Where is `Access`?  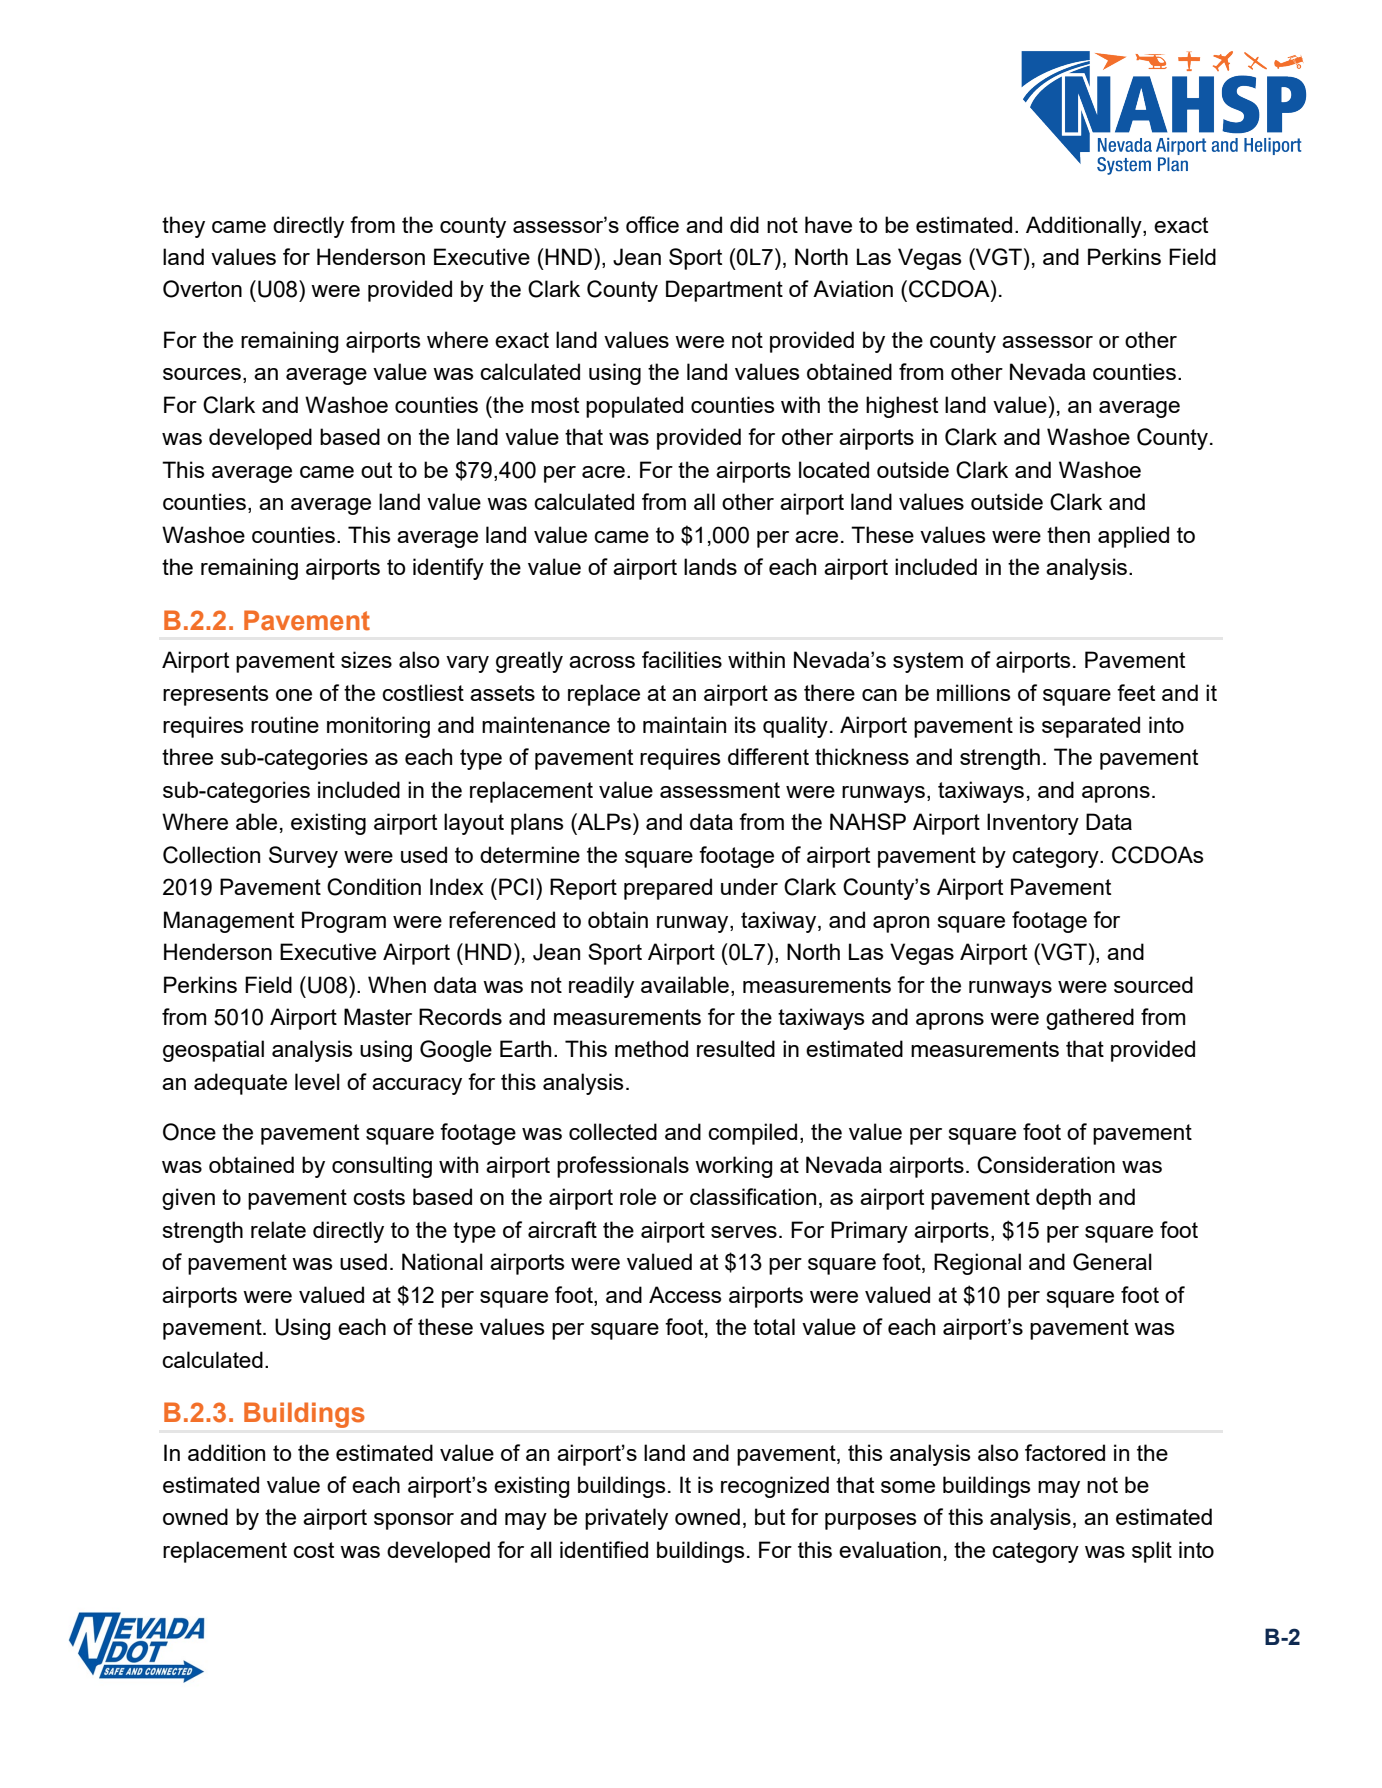 Access is located at coordinates (685, 1294).
